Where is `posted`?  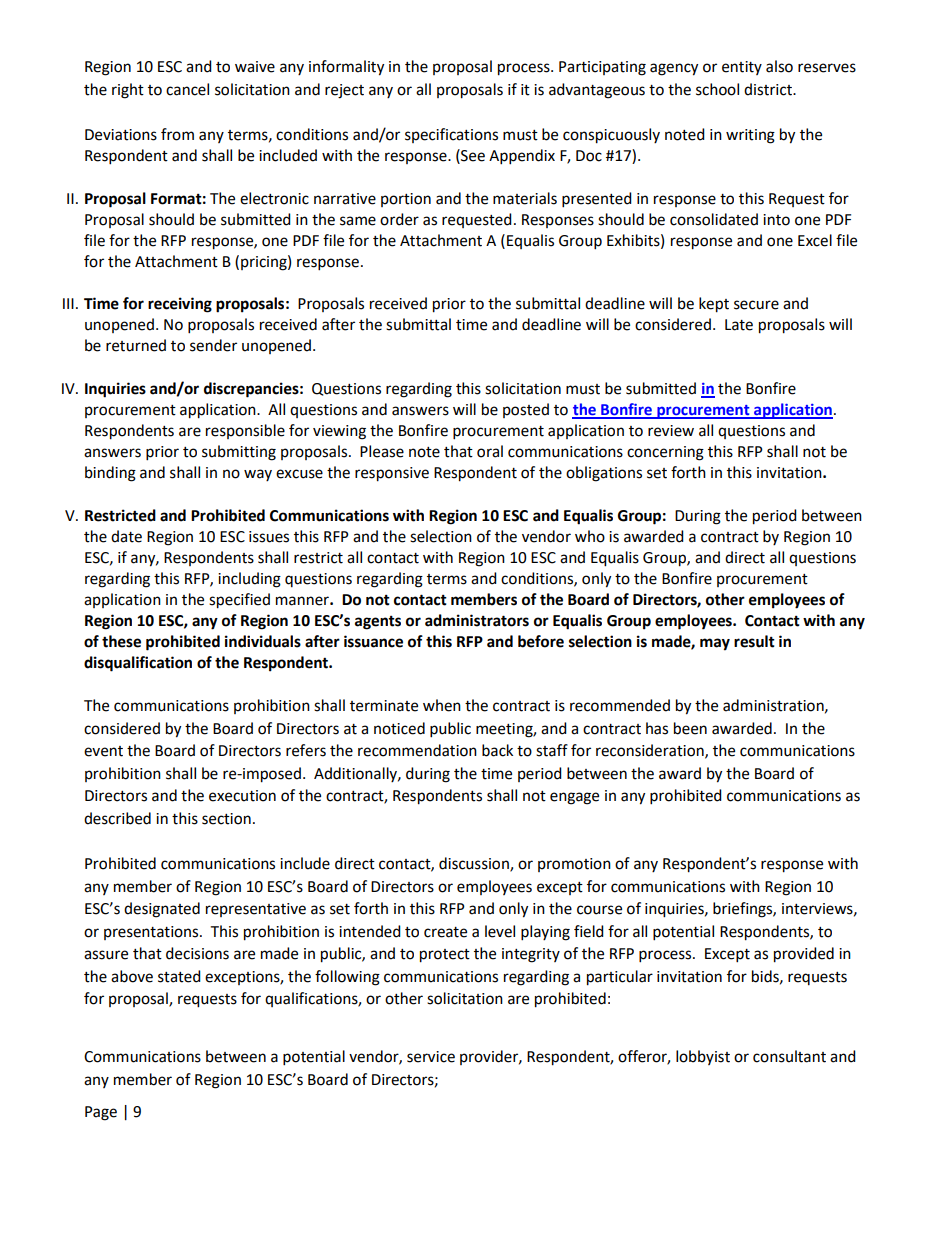
posted is located at coordinates (526, 410).
